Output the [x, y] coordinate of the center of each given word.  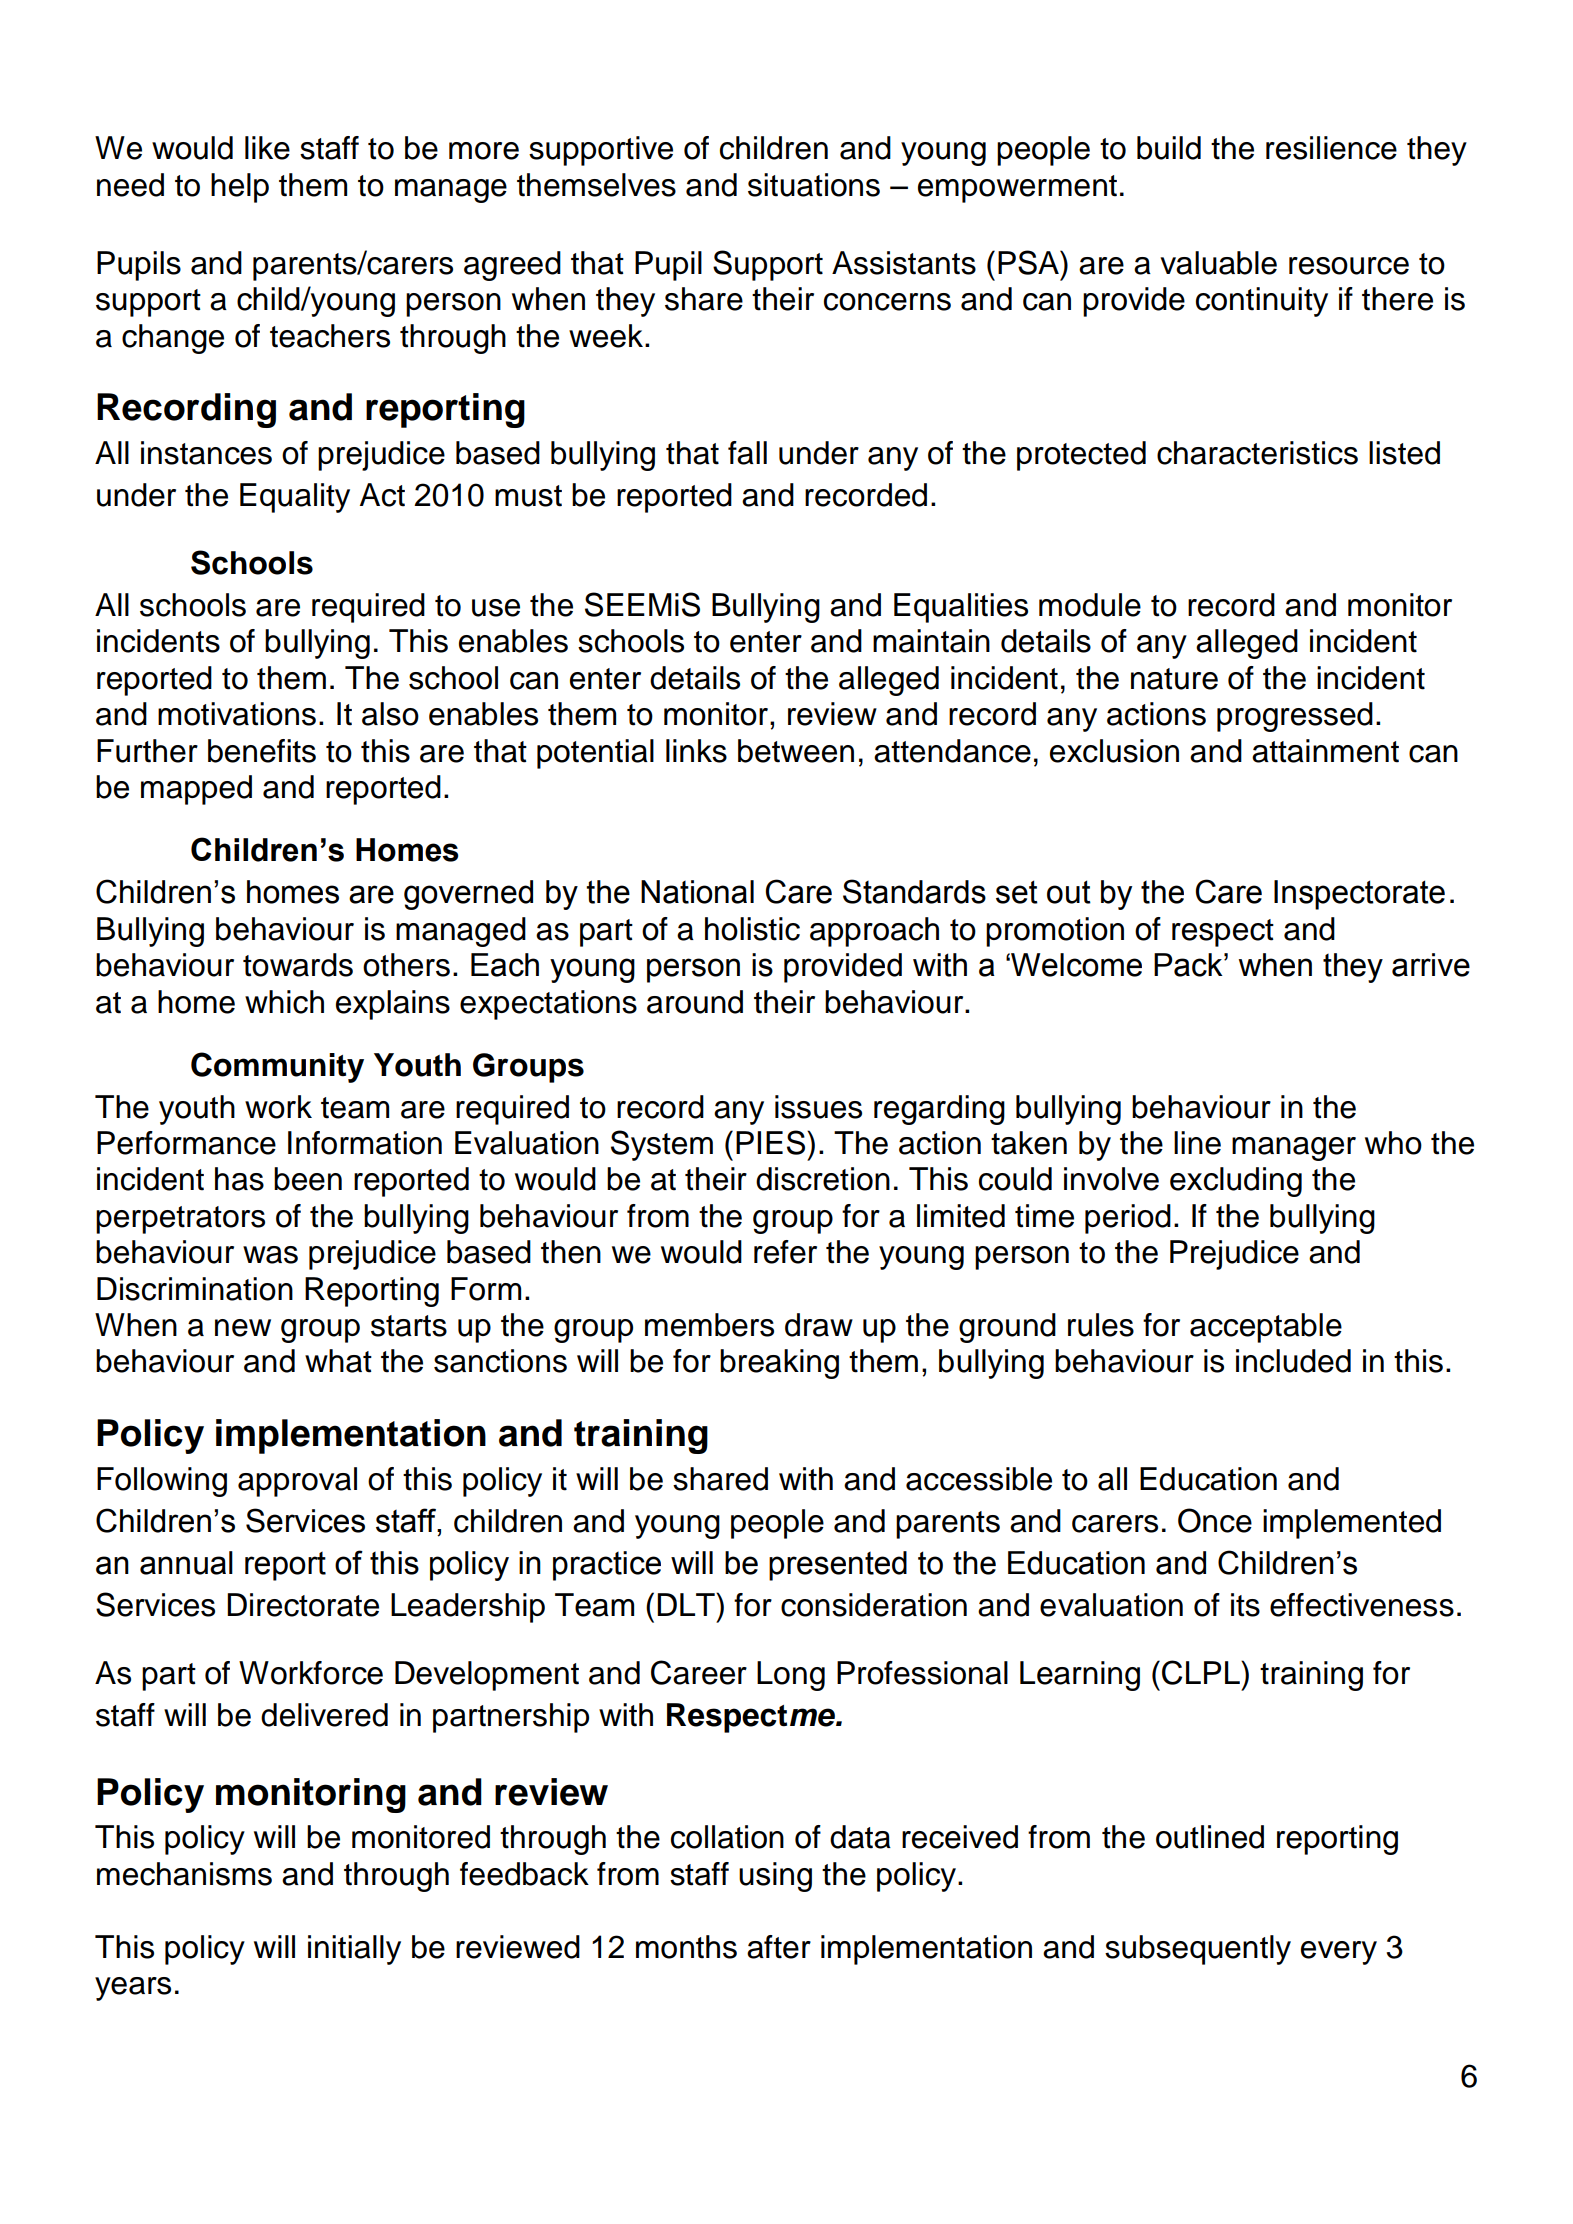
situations [814, 185]
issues [818, 1107]
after [779, 1947]
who [1393, 1143]
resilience [1331, 148]
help [240, 188]
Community [277, 1067]
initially [354, 1950]
